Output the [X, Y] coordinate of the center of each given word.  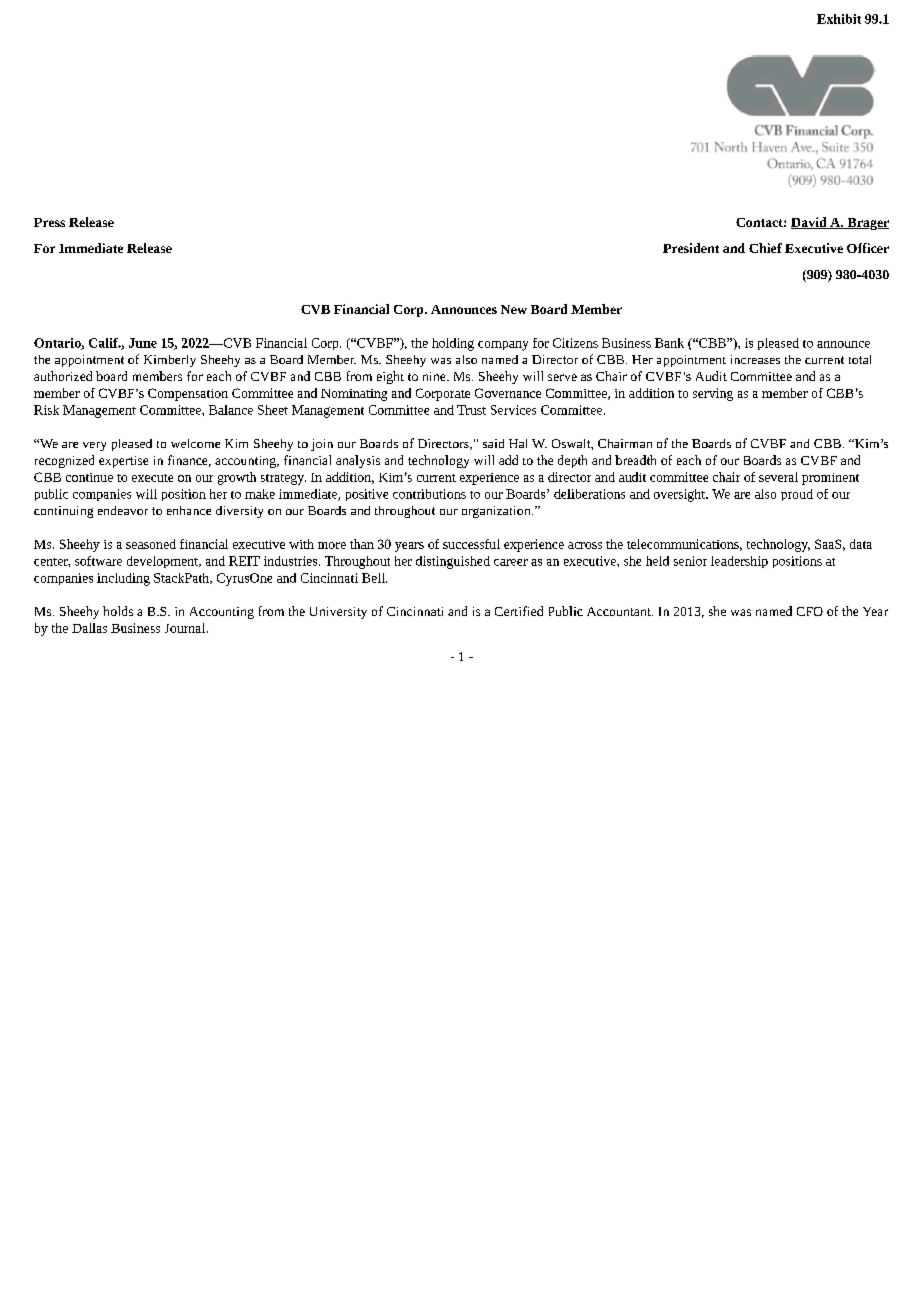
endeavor [123, 510]
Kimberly [170, 361]
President [691, 248]
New [514, 309]
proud [797, 495]
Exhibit [839, 19]
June [143, 343]
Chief [765, 248]
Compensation [188, 394]
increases [755, 359]
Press [49, 222]
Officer [868, 248]
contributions [429, 494]
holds [118, 611]
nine [435, 376]
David [810, 223]
